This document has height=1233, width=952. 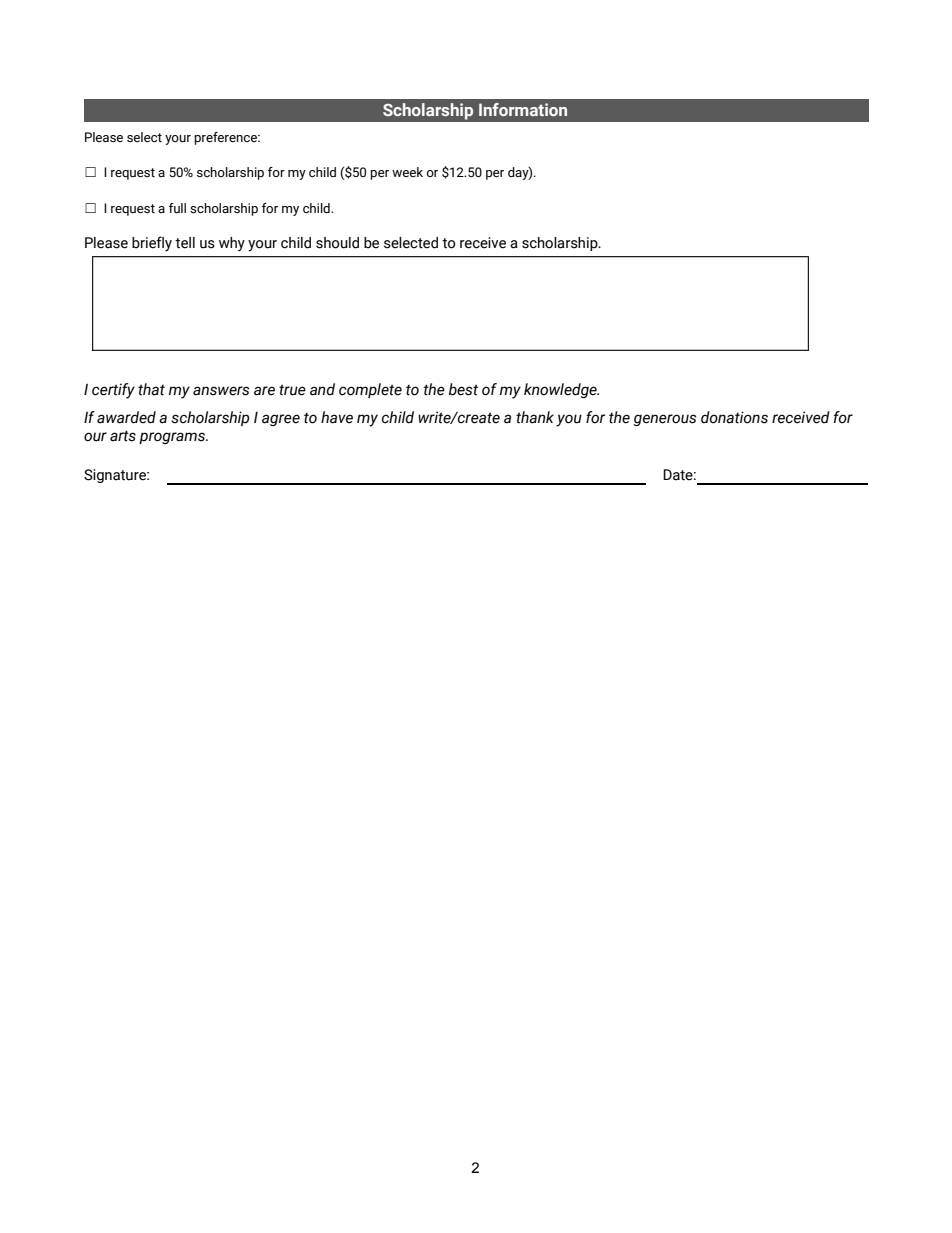 What do you see at coordinates (185, 243) in the document?
I see `tell` at bounding box center [185, 243].
